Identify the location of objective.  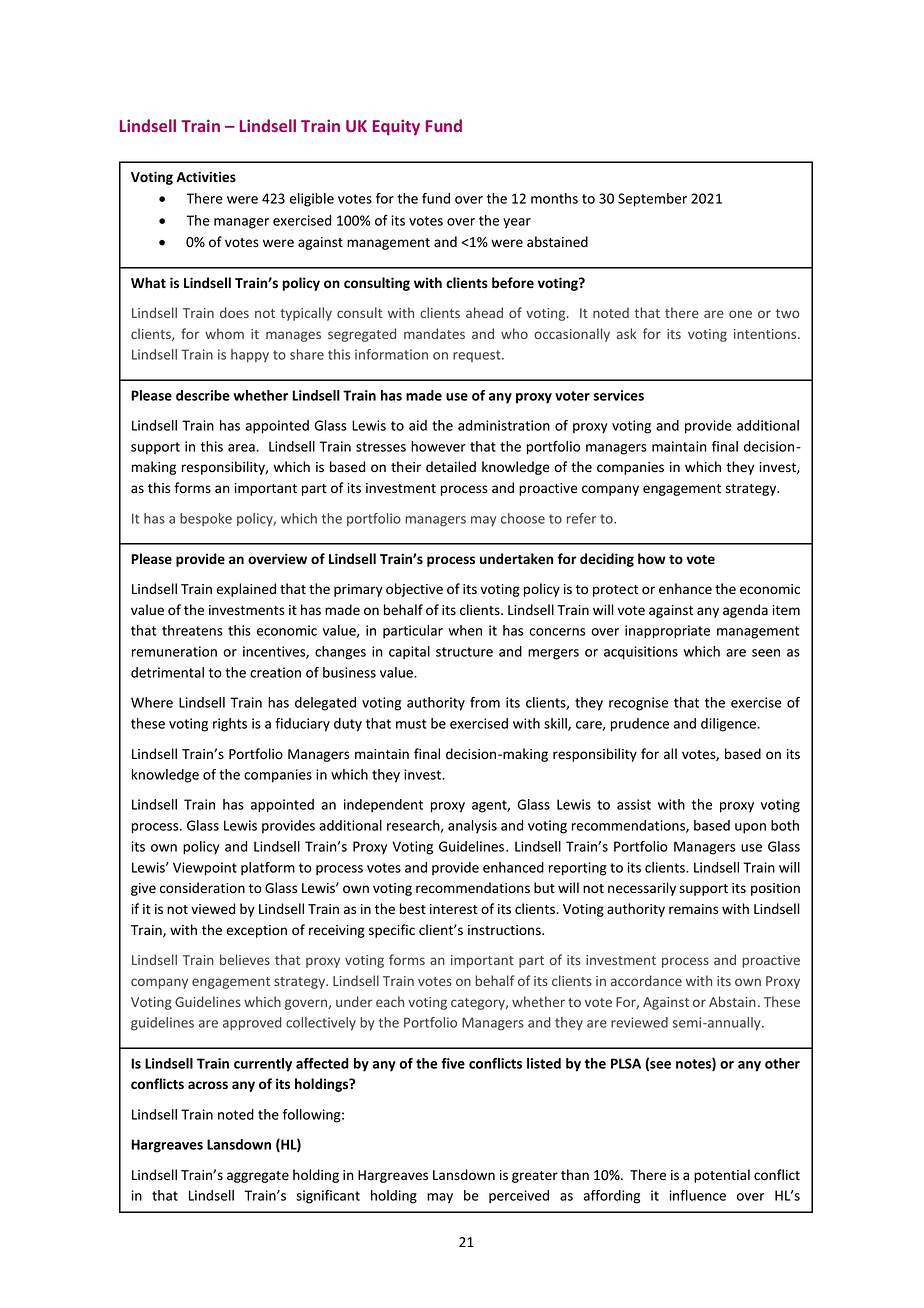
(414, 590).
